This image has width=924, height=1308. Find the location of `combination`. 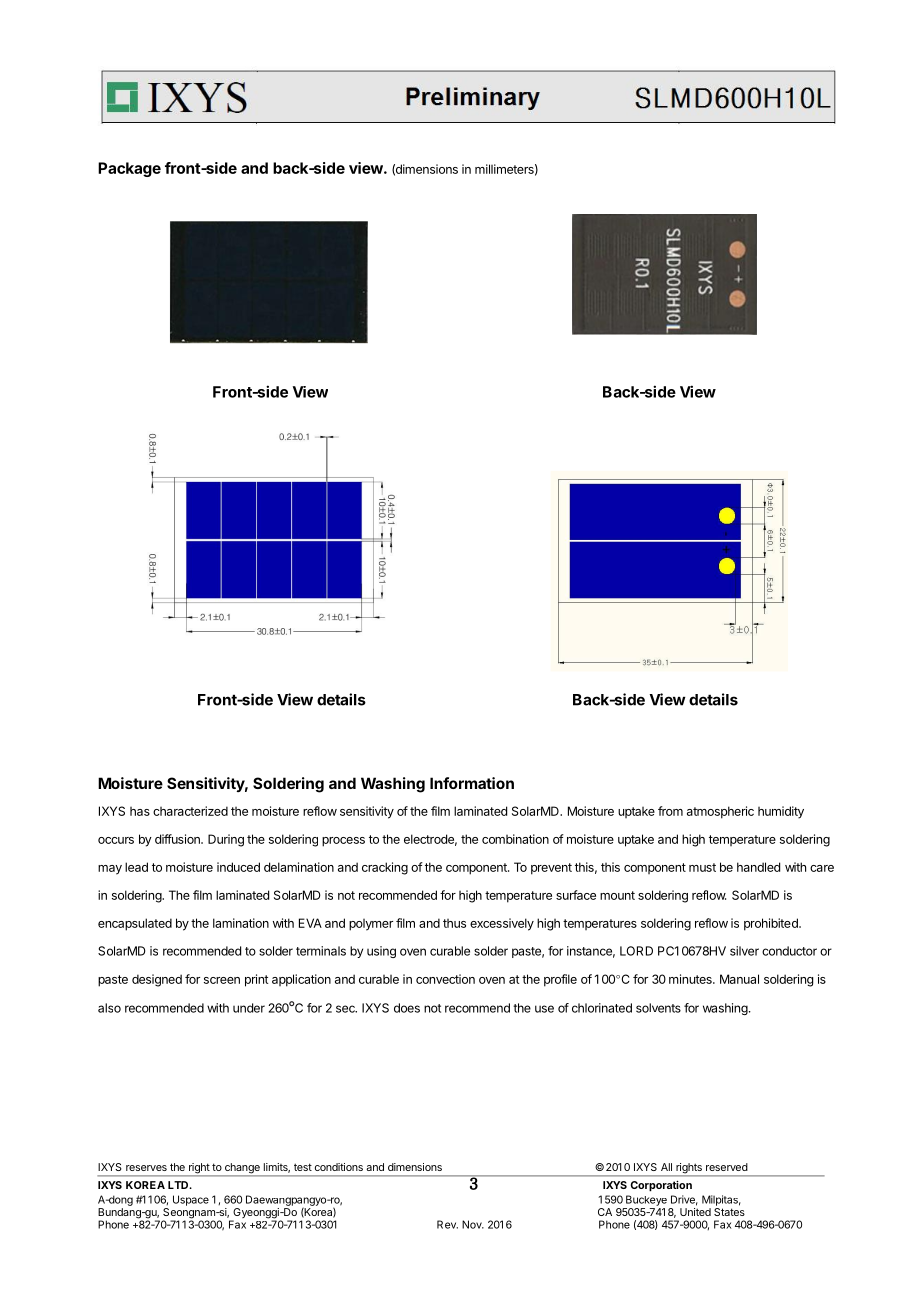

combination is located at coordinates (515, 839).
